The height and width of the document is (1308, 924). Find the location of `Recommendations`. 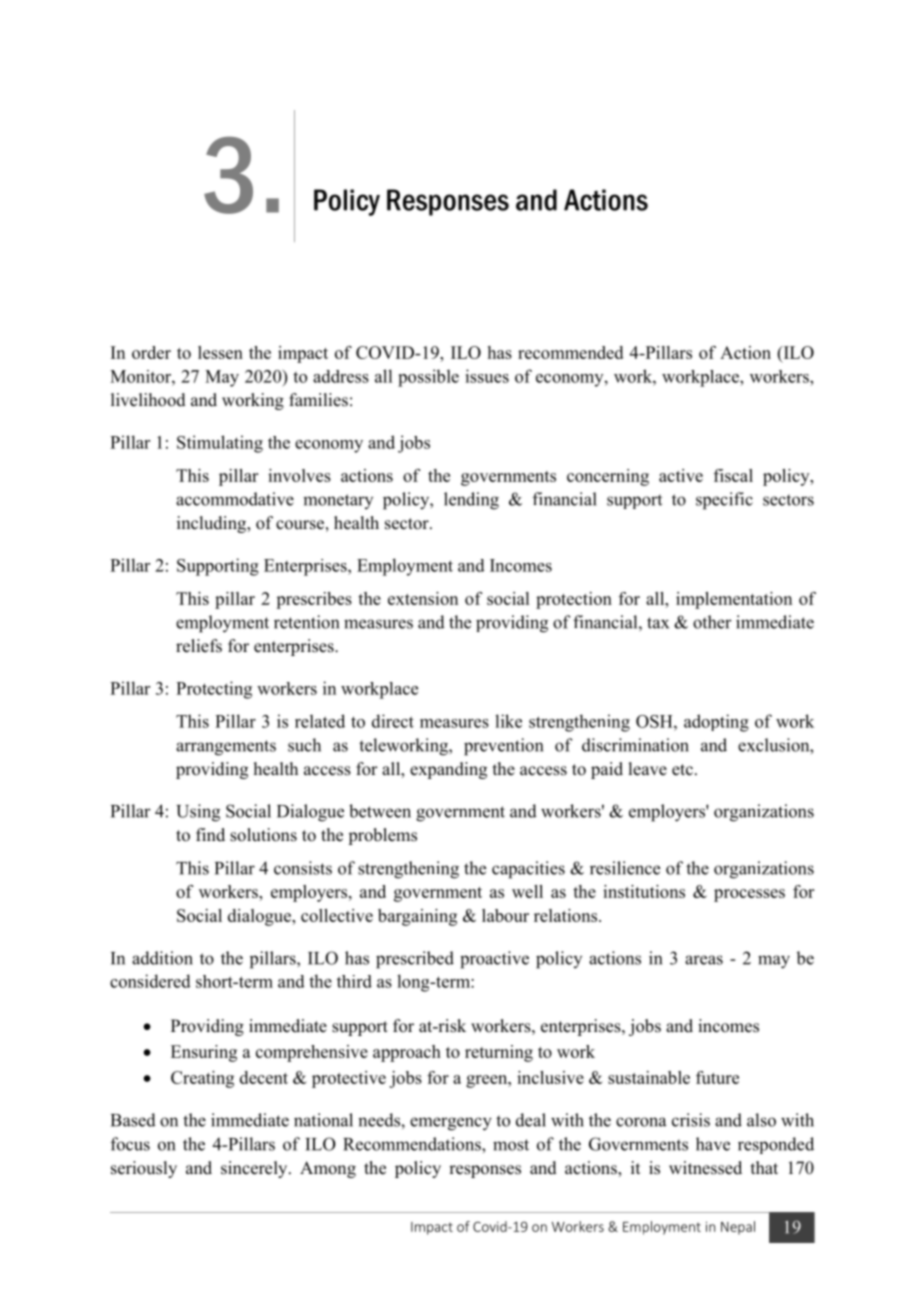

Recommendations is located at coordinates (413, 1144).
